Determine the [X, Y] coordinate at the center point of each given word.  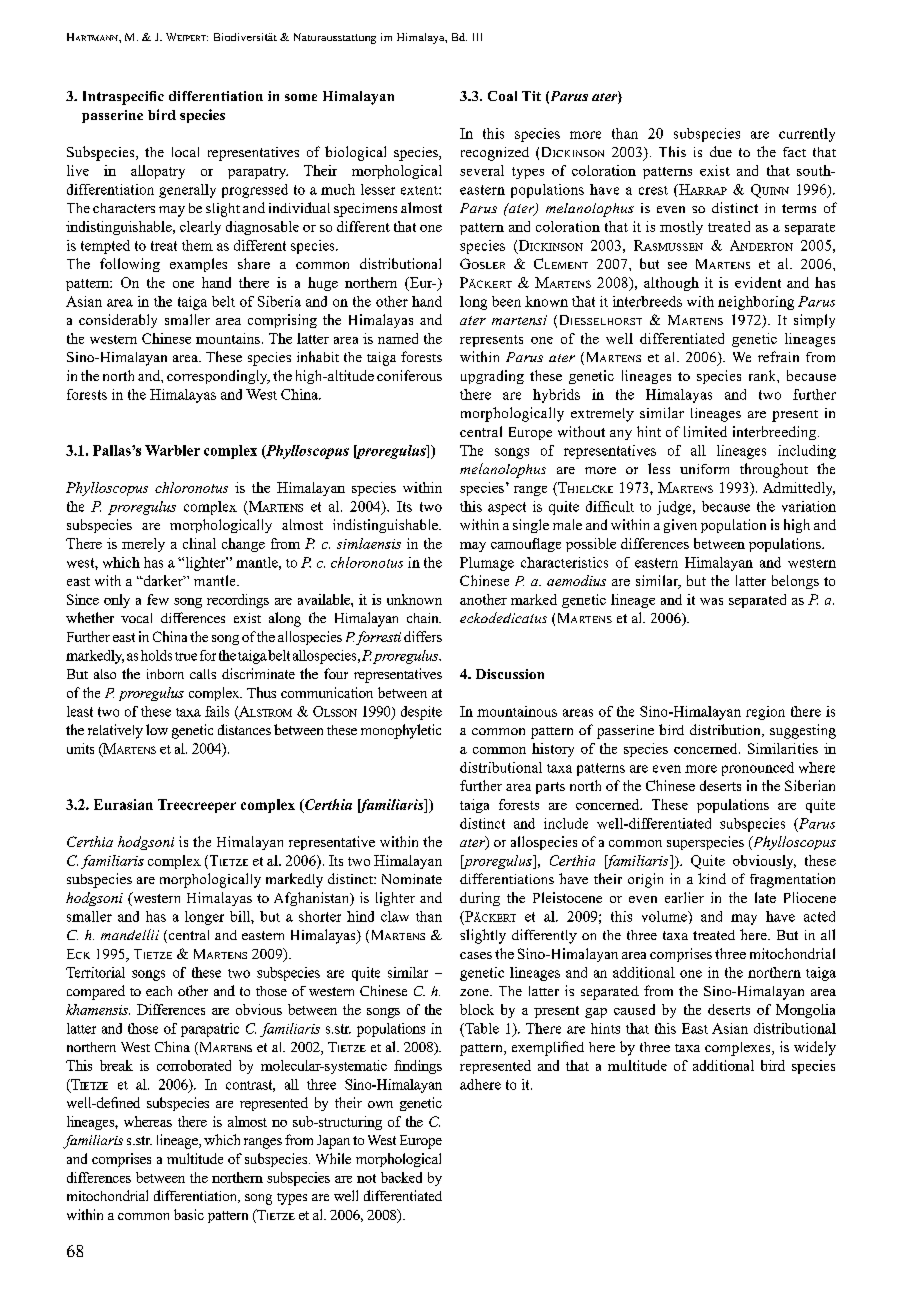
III [477, 37]
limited [705, 431]
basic [189, 1214]
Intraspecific [123, 98]
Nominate [412, 879]
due [721, 151]
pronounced [758, 769]
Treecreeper [197, 806]
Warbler [172, 450]
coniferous [409, 375]
